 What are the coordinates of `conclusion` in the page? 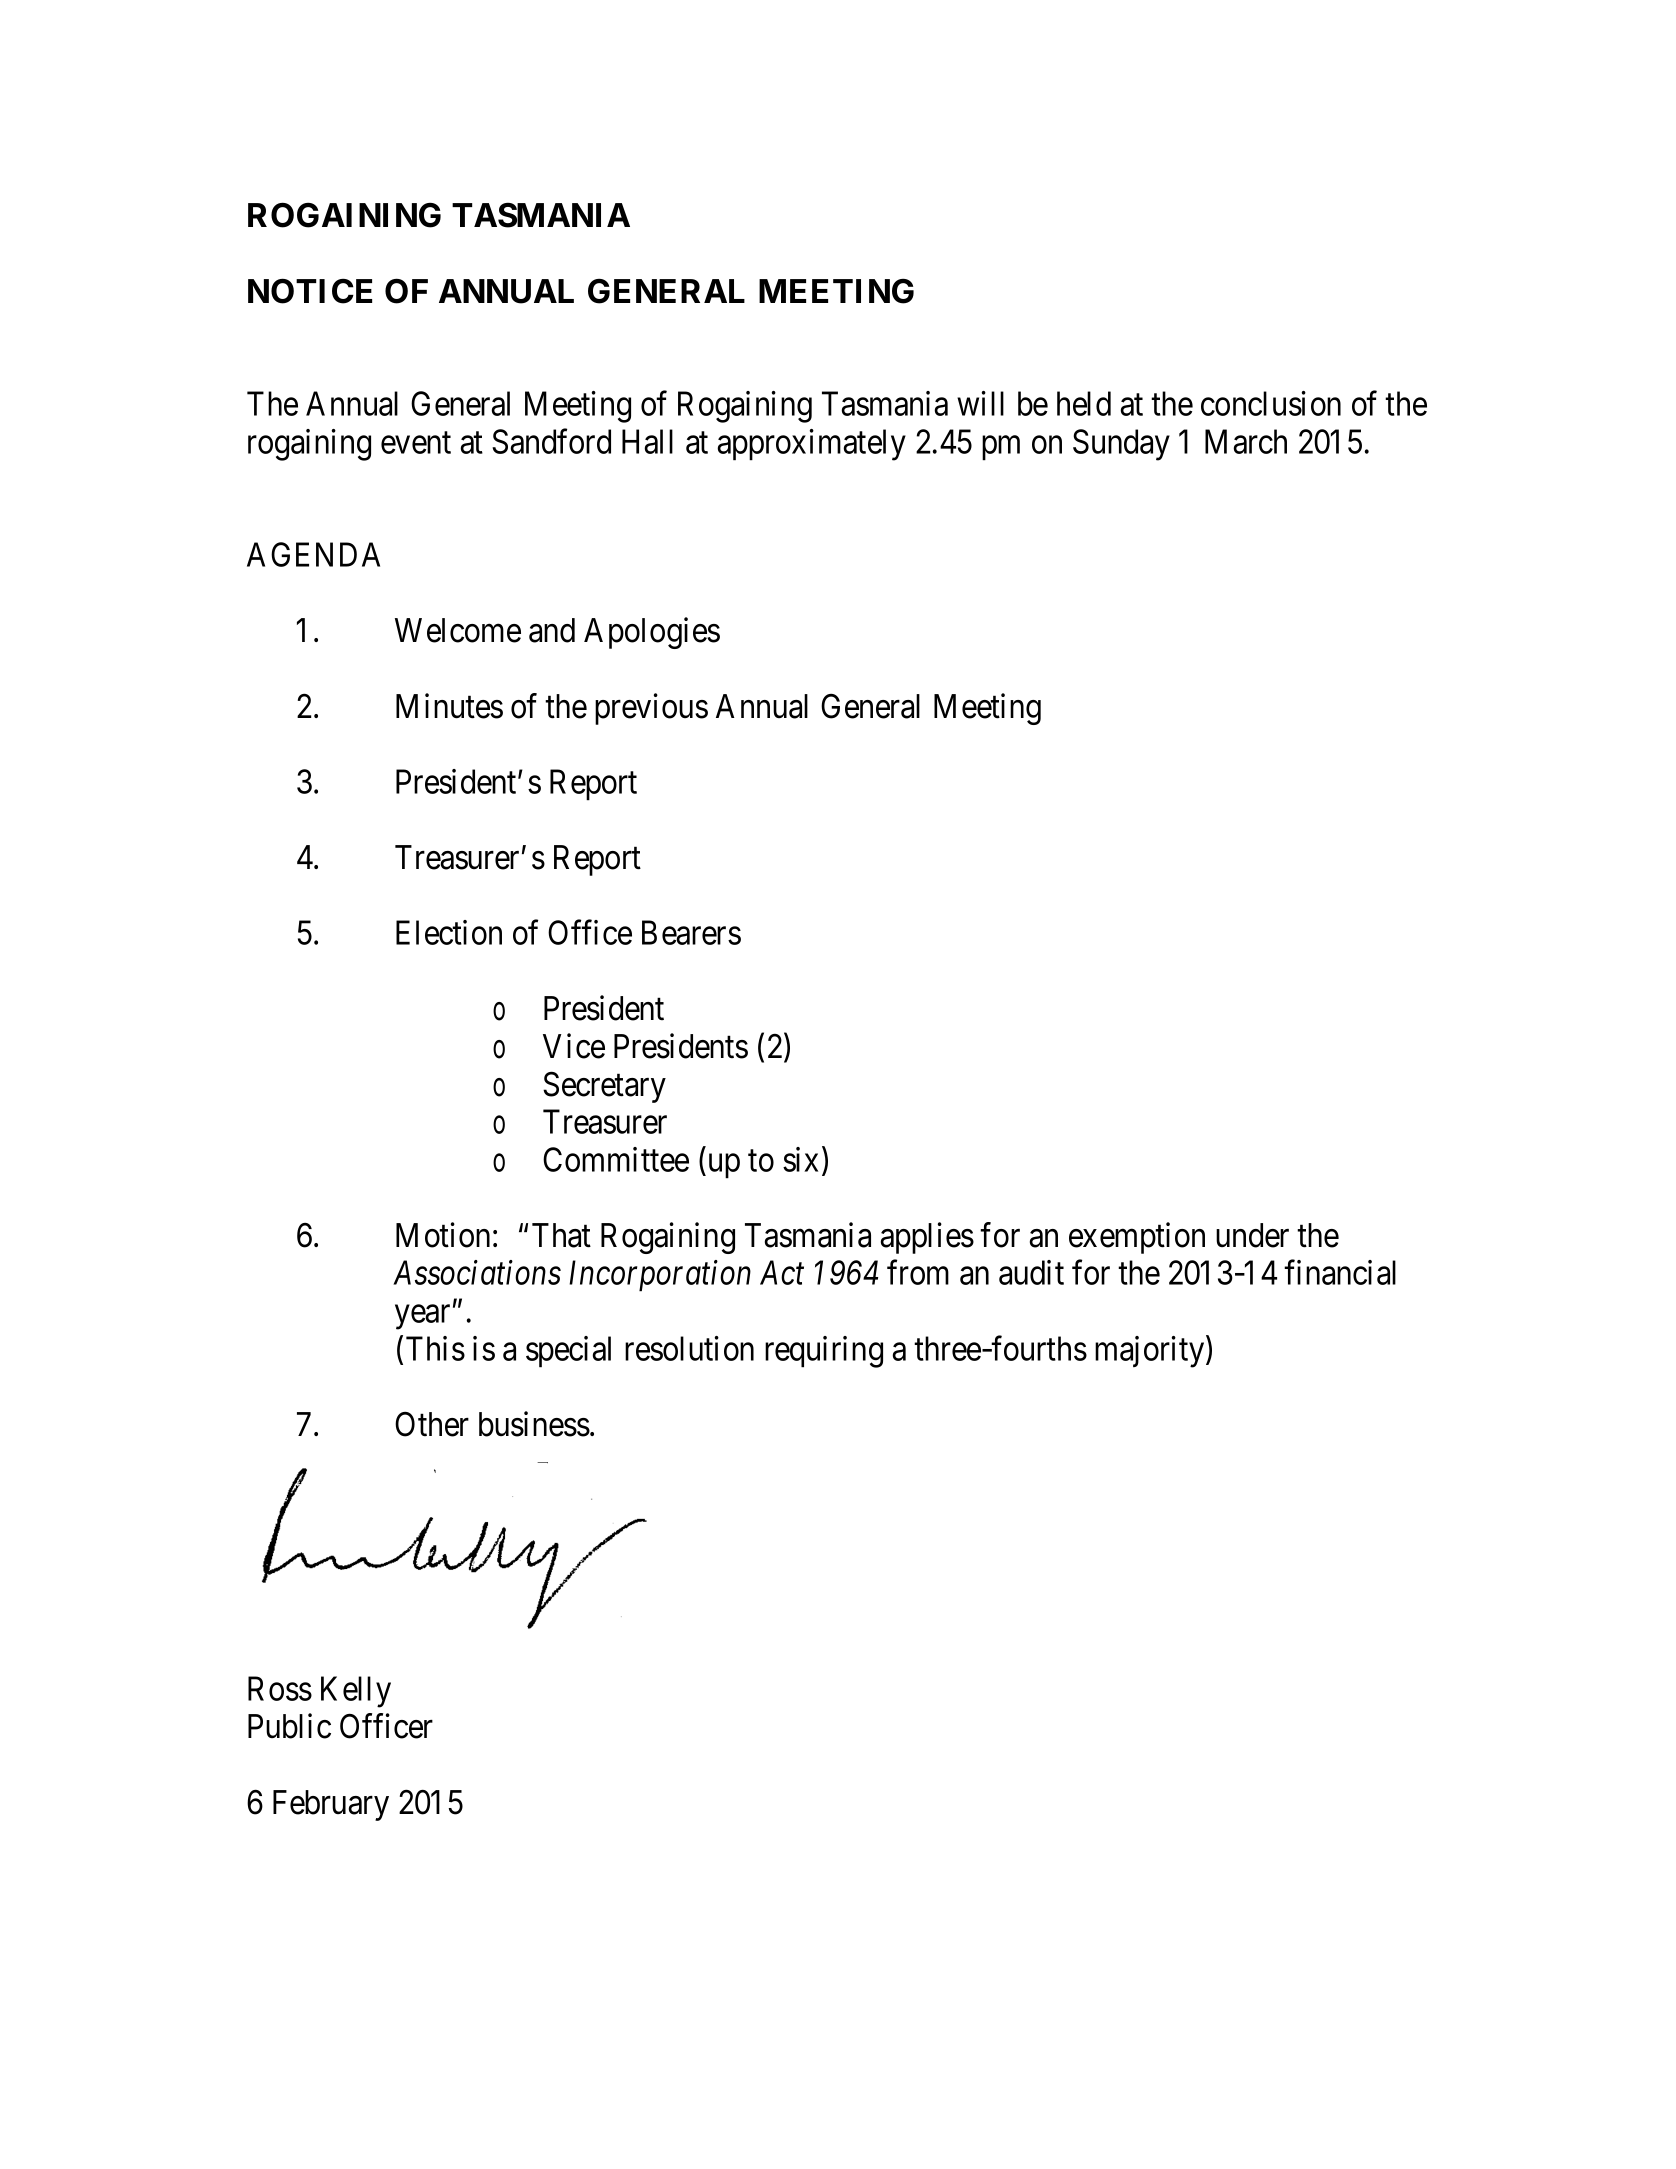 It's located at (1271, 403).
